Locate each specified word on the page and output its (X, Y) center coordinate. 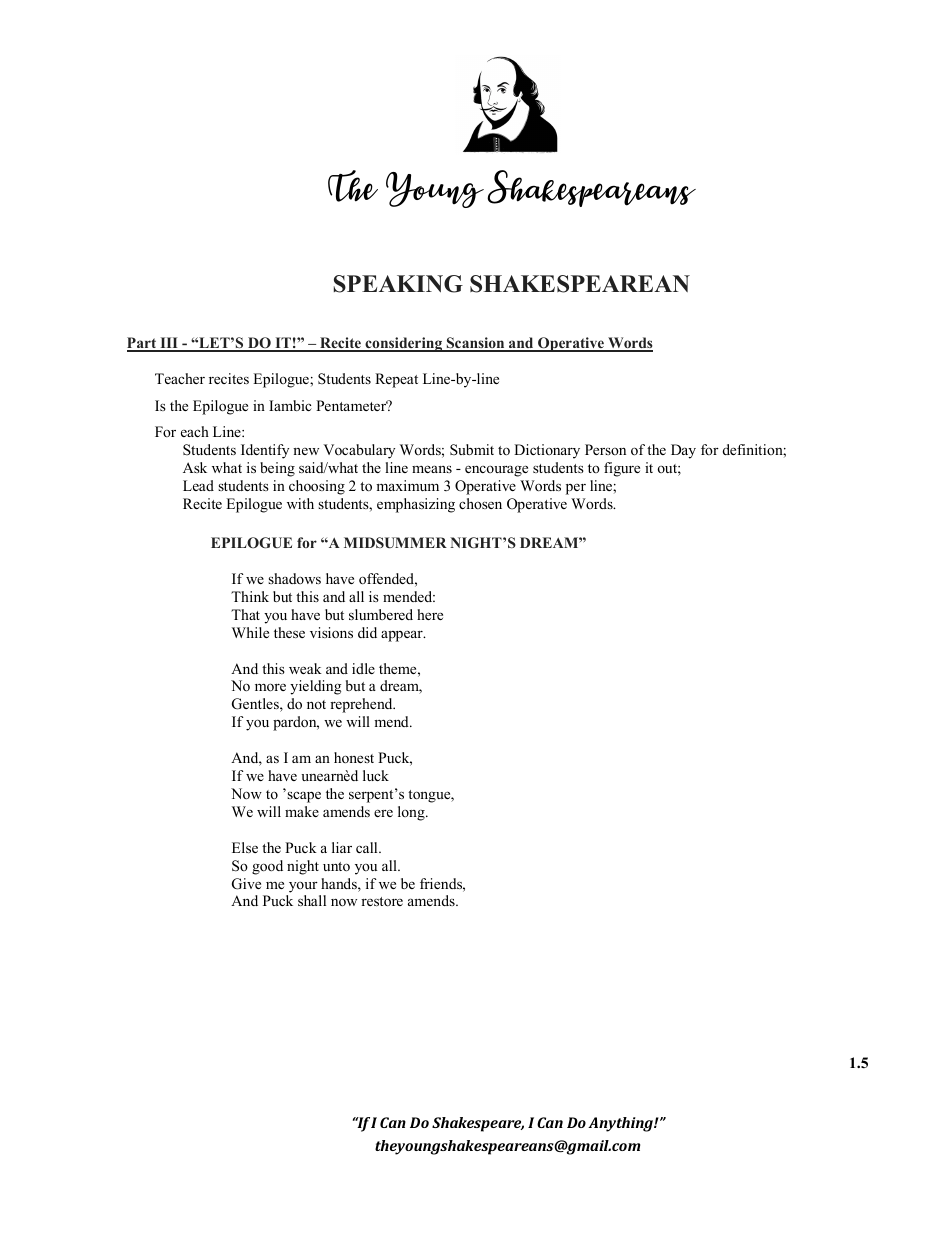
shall (312, 900)
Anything (621, 1124)
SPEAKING (398, 284)
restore (382, 901)
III (169, 344)
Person (605, 449)
